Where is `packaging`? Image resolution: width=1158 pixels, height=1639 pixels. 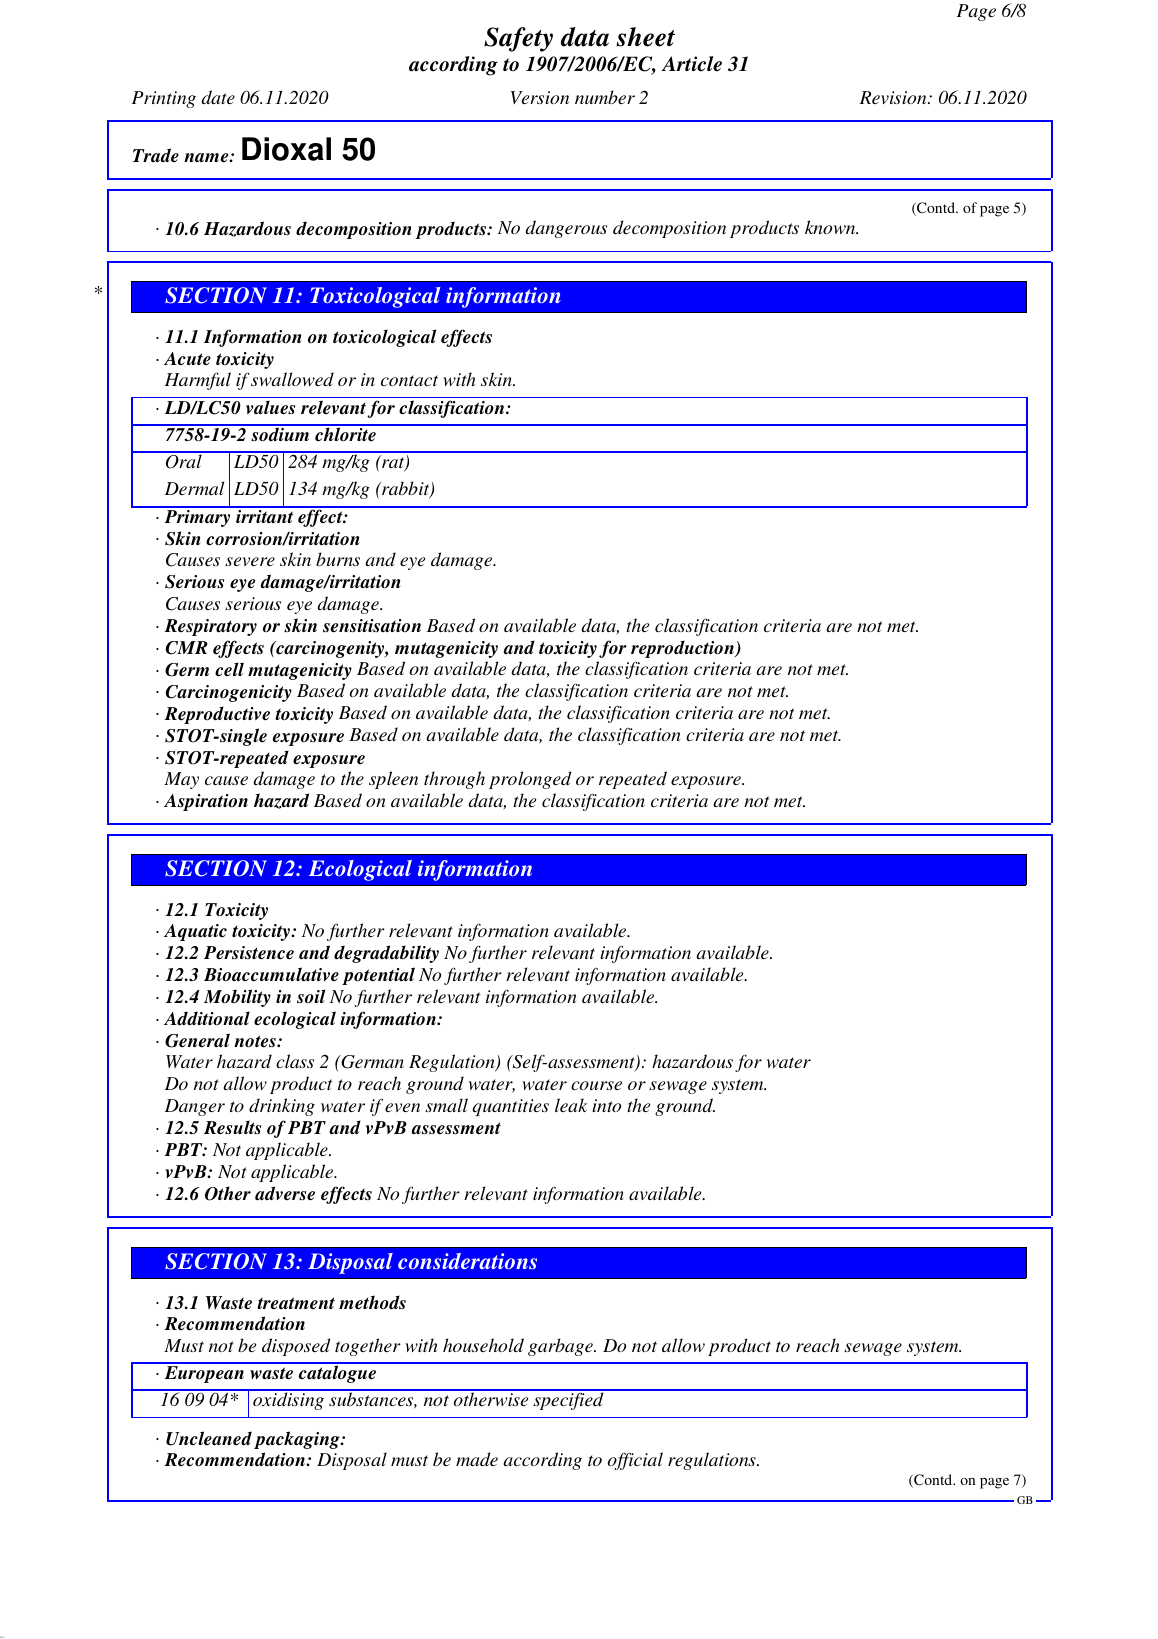 packaging is located at coordinates (298, 1440).
